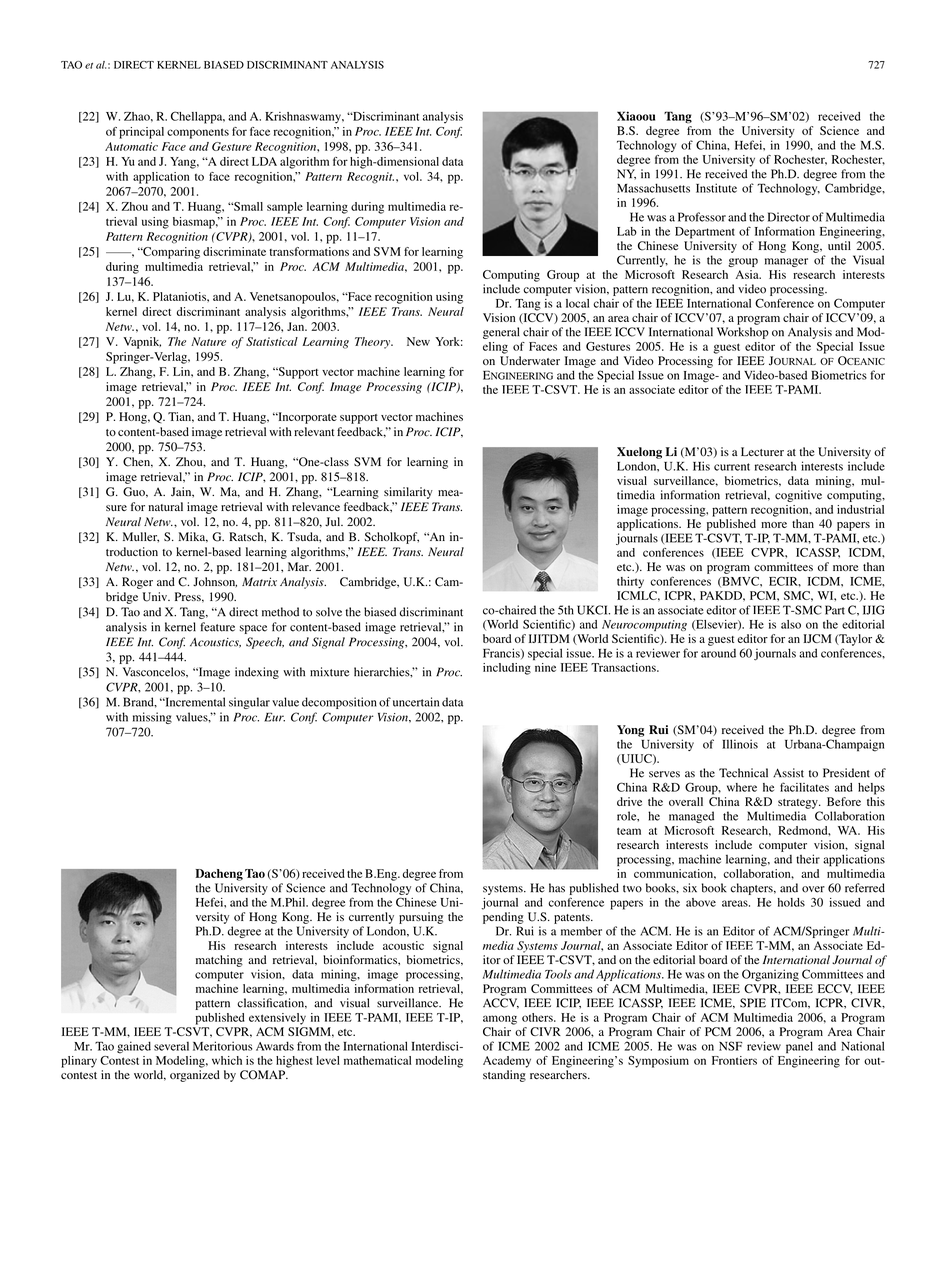  What do you see at coordinates (502, 653) in the image?
I see `Francis` at bounding box center [502, 653].
